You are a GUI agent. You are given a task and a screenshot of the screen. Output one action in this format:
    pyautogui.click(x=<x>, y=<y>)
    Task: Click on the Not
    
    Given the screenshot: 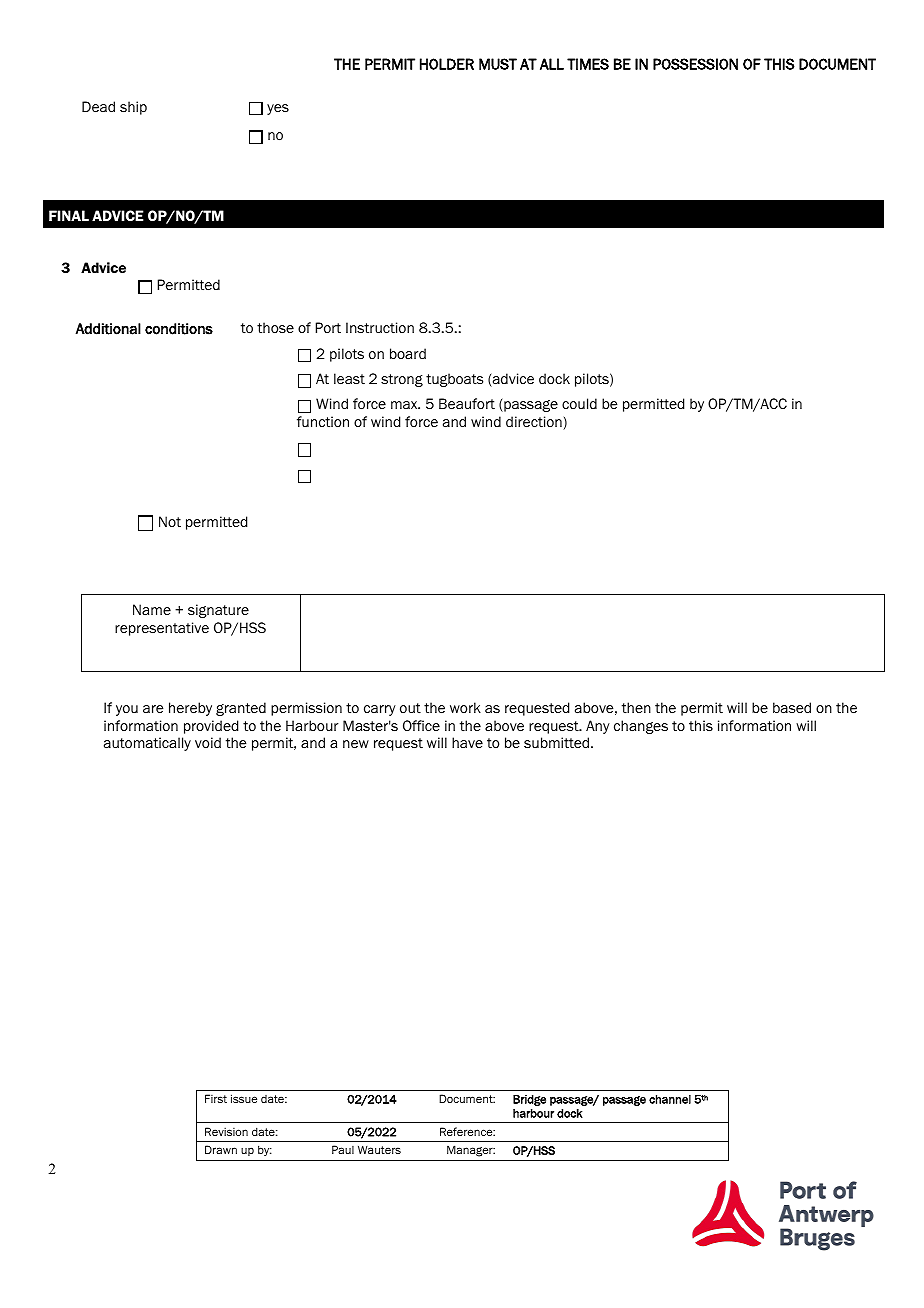 What is the action you would take?
    pyautogui.click(x=170, y=521)
